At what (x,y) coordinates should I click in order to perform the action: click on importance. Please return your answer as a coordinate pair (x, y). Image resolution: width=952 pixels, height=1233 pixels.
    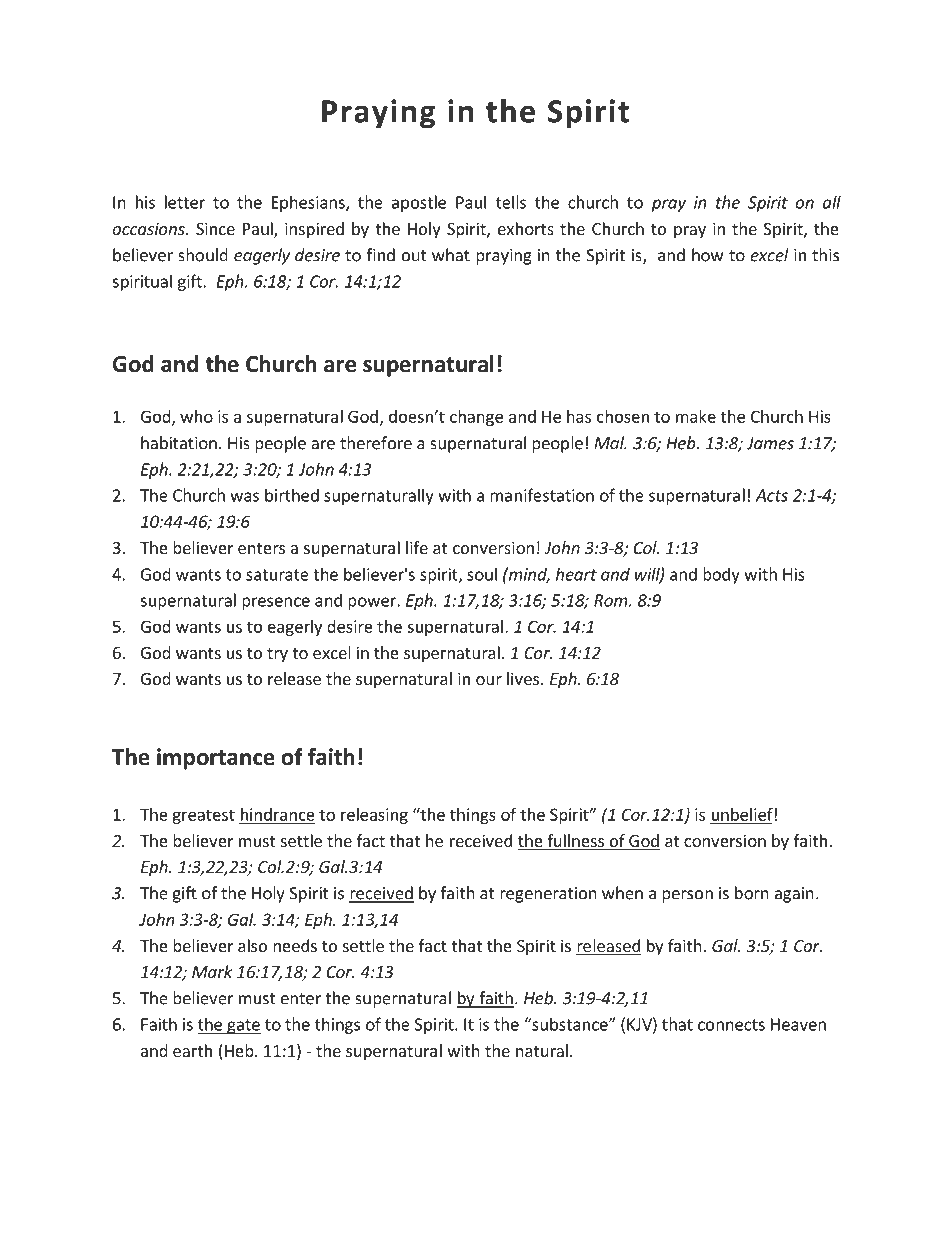
    Looking at the image, I should click on (216, 759).
